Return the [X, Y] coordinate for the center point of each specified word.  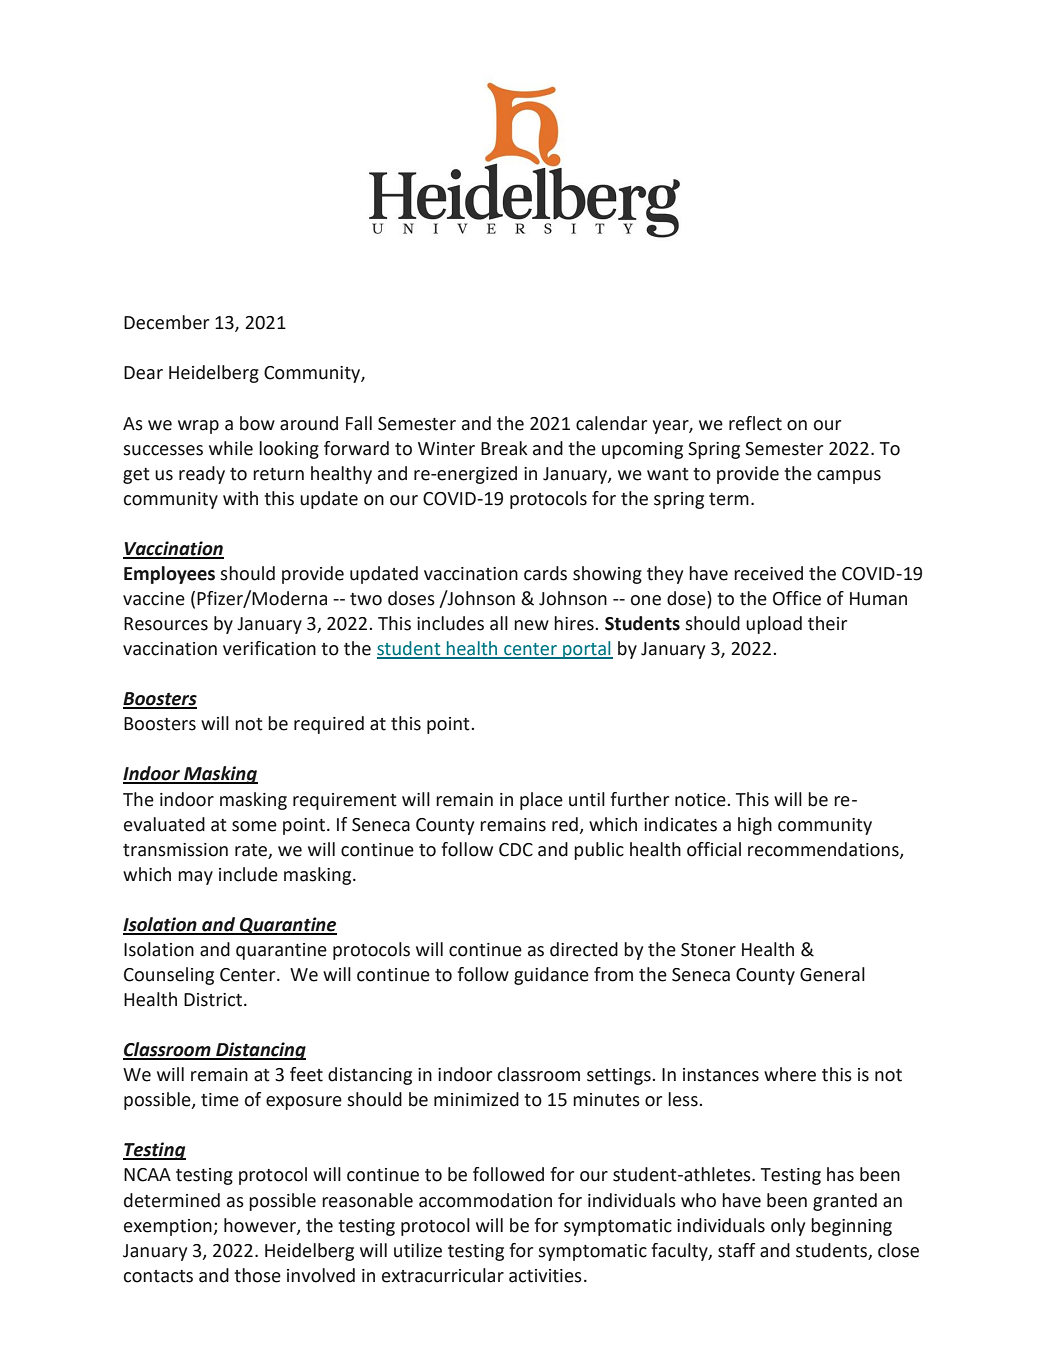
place [541, 801]
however [261, 1226]
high [755, 826]
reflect [755, 423]
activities [545, 1276]
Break [504, 448]
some [254, 826]
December [166, 322]
